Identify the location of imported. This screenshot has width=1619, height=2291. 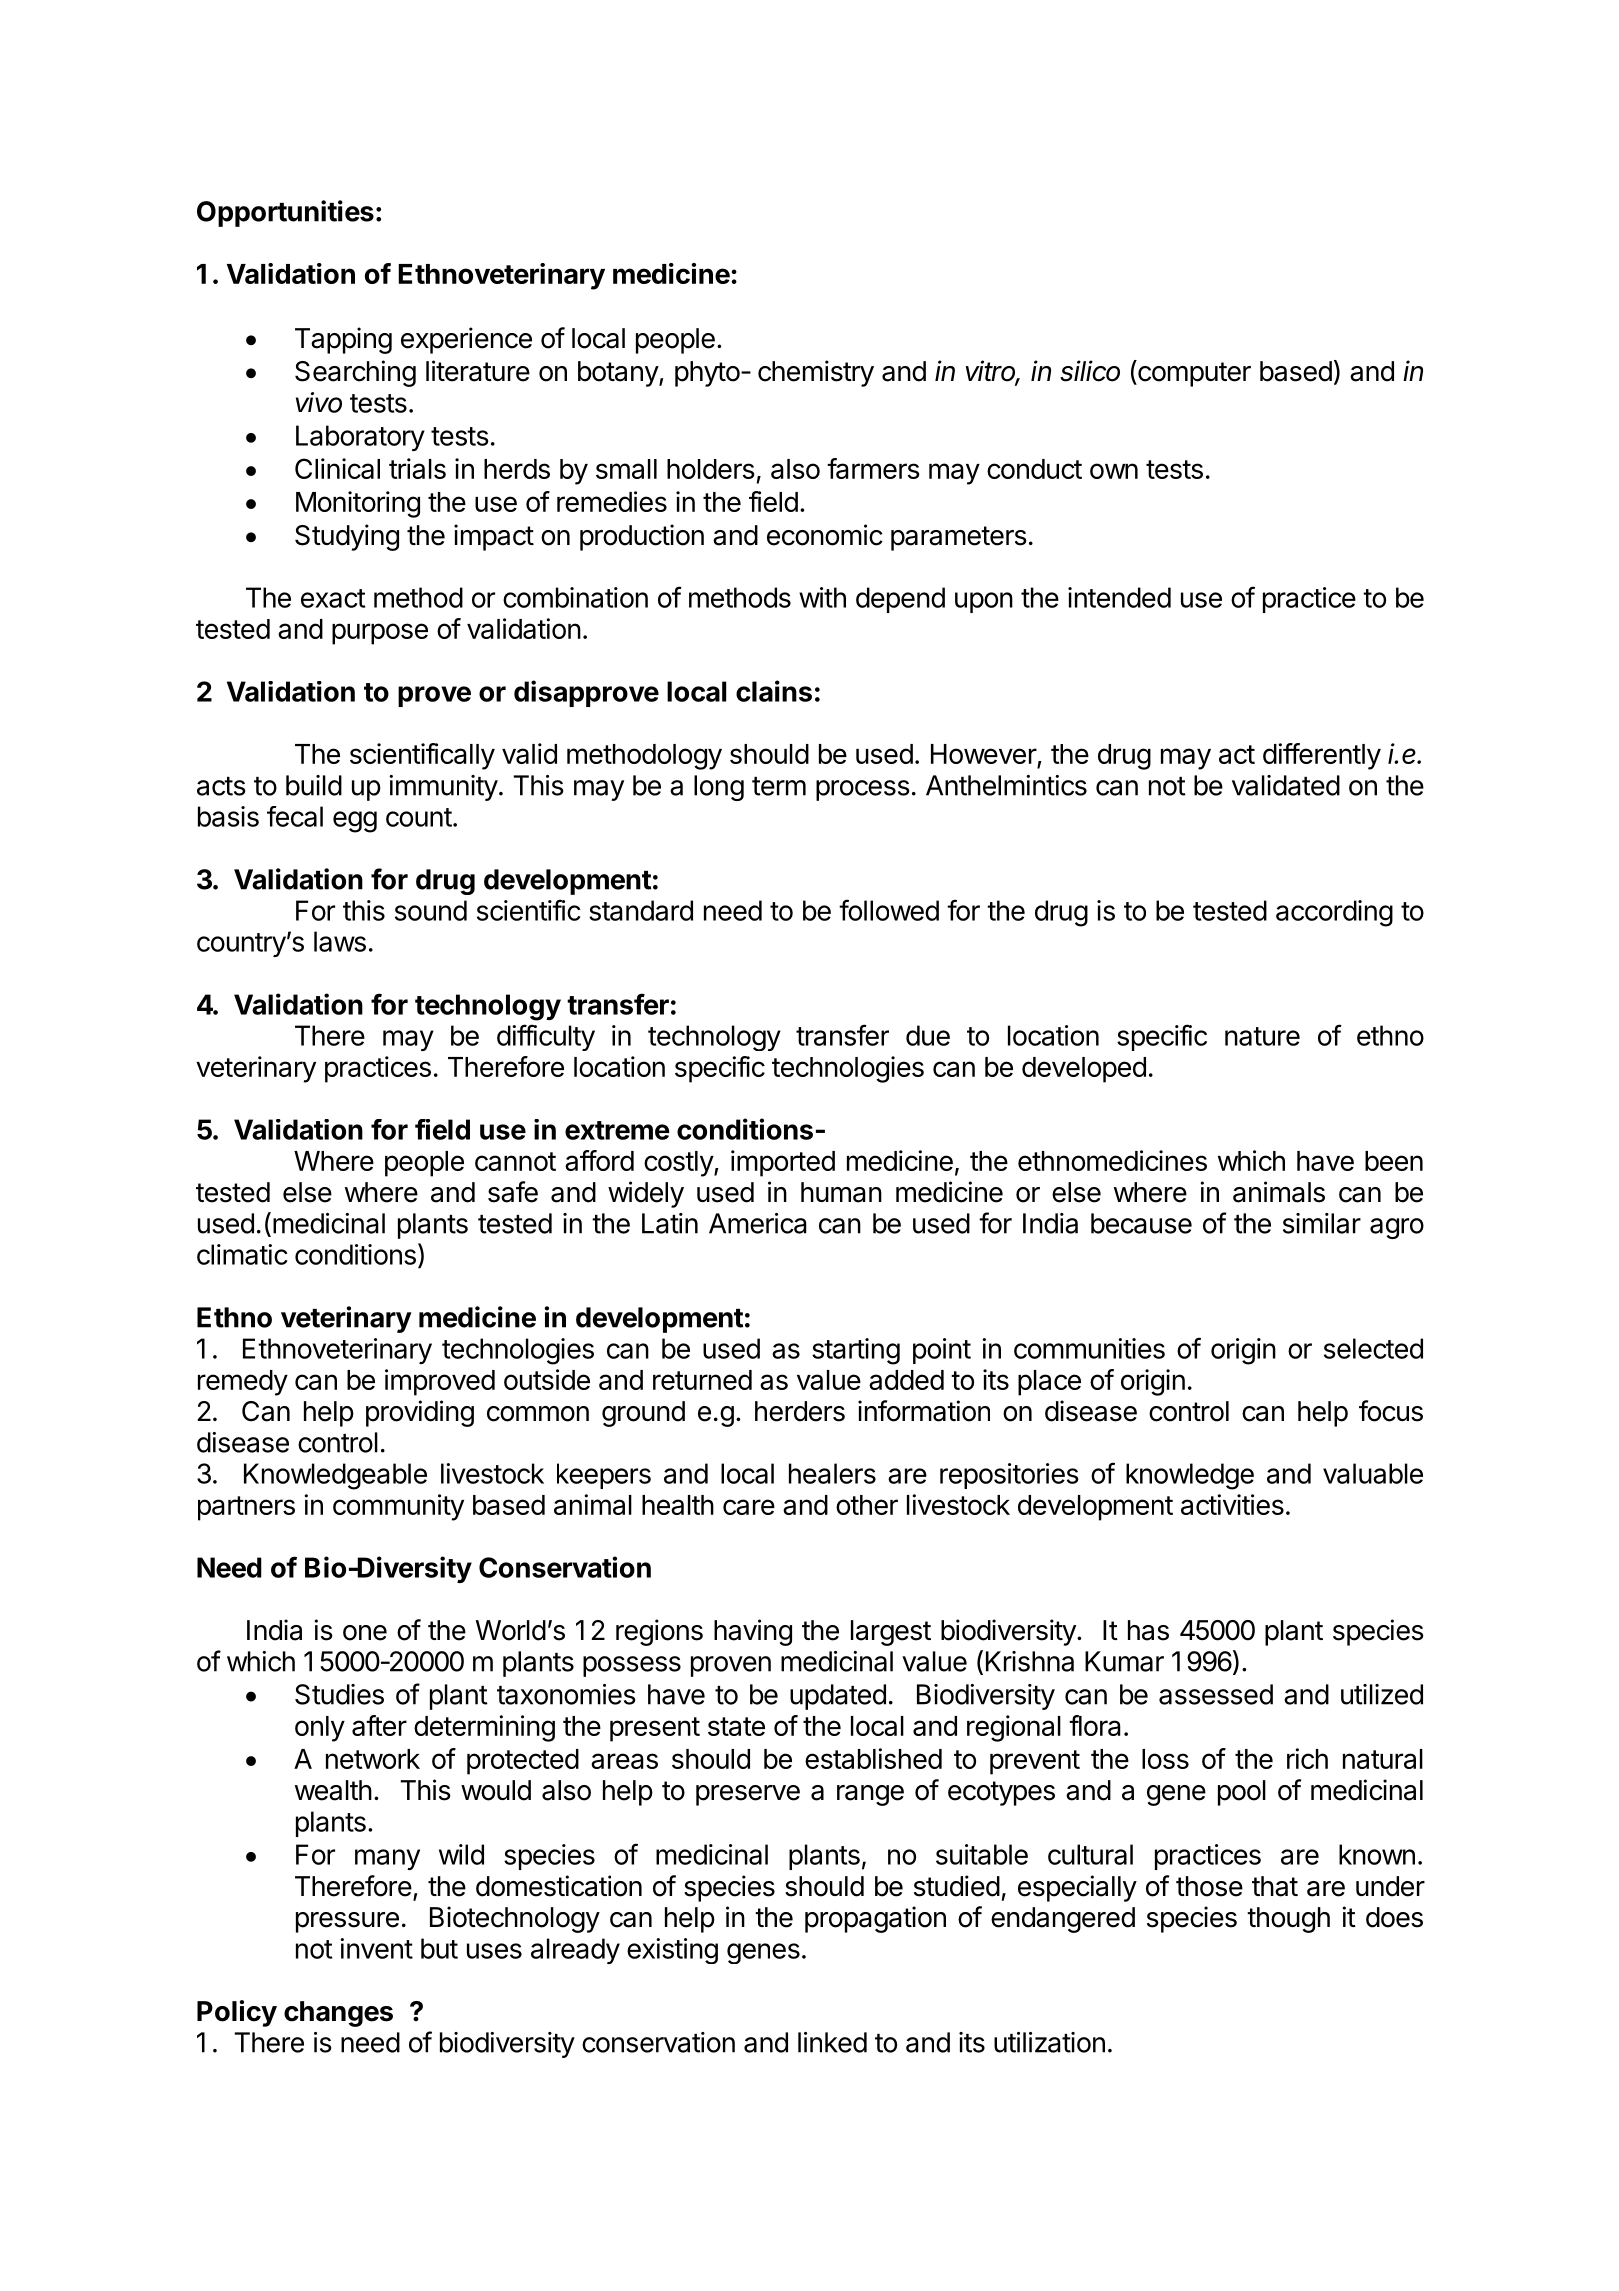
(783, 1163).
